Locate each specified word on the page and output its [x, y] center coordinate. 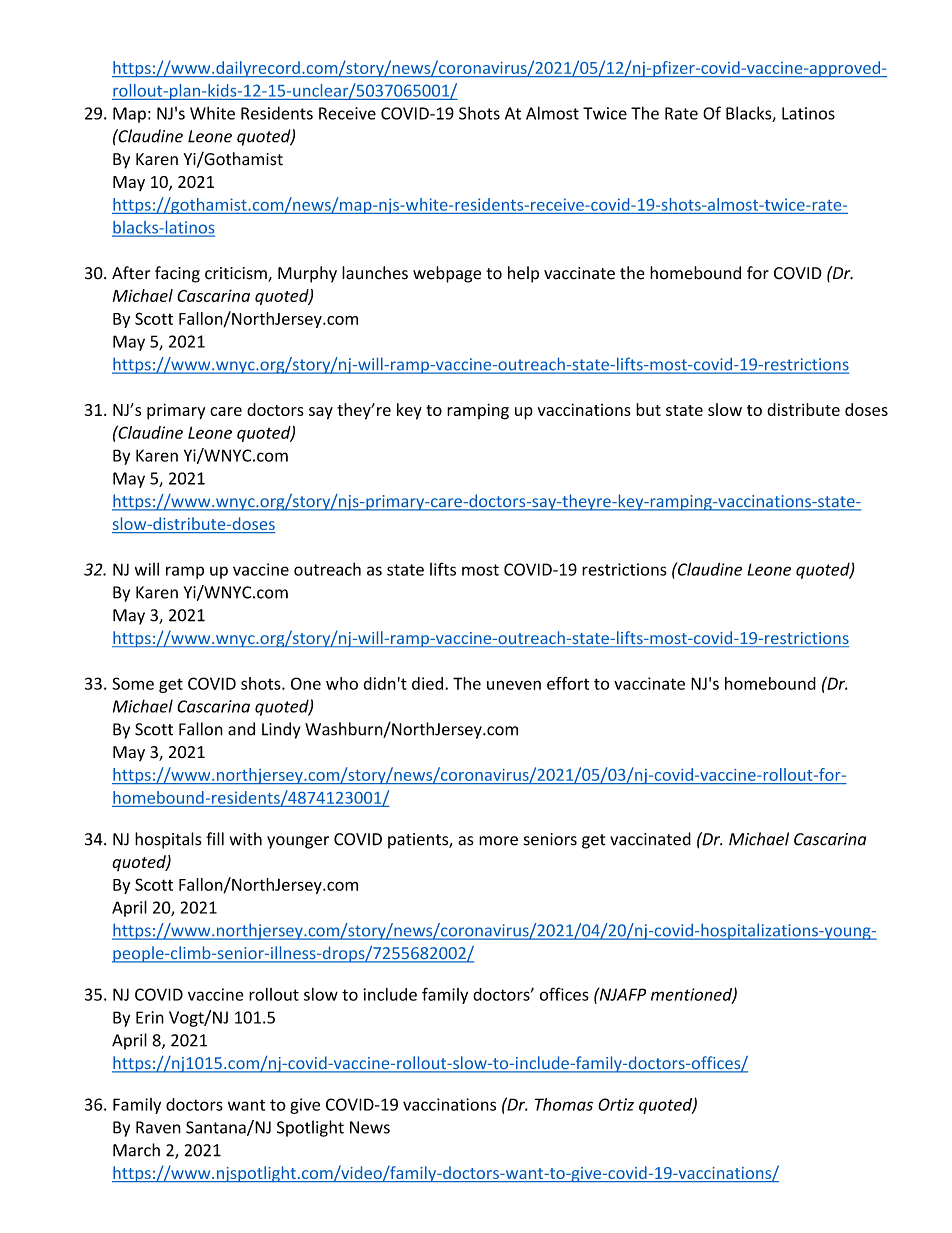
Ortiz [616, 1104]
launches [375, 273]
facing [177, 274]
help [523, 274]
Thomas [564, 1104]
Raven [158, 1127]
